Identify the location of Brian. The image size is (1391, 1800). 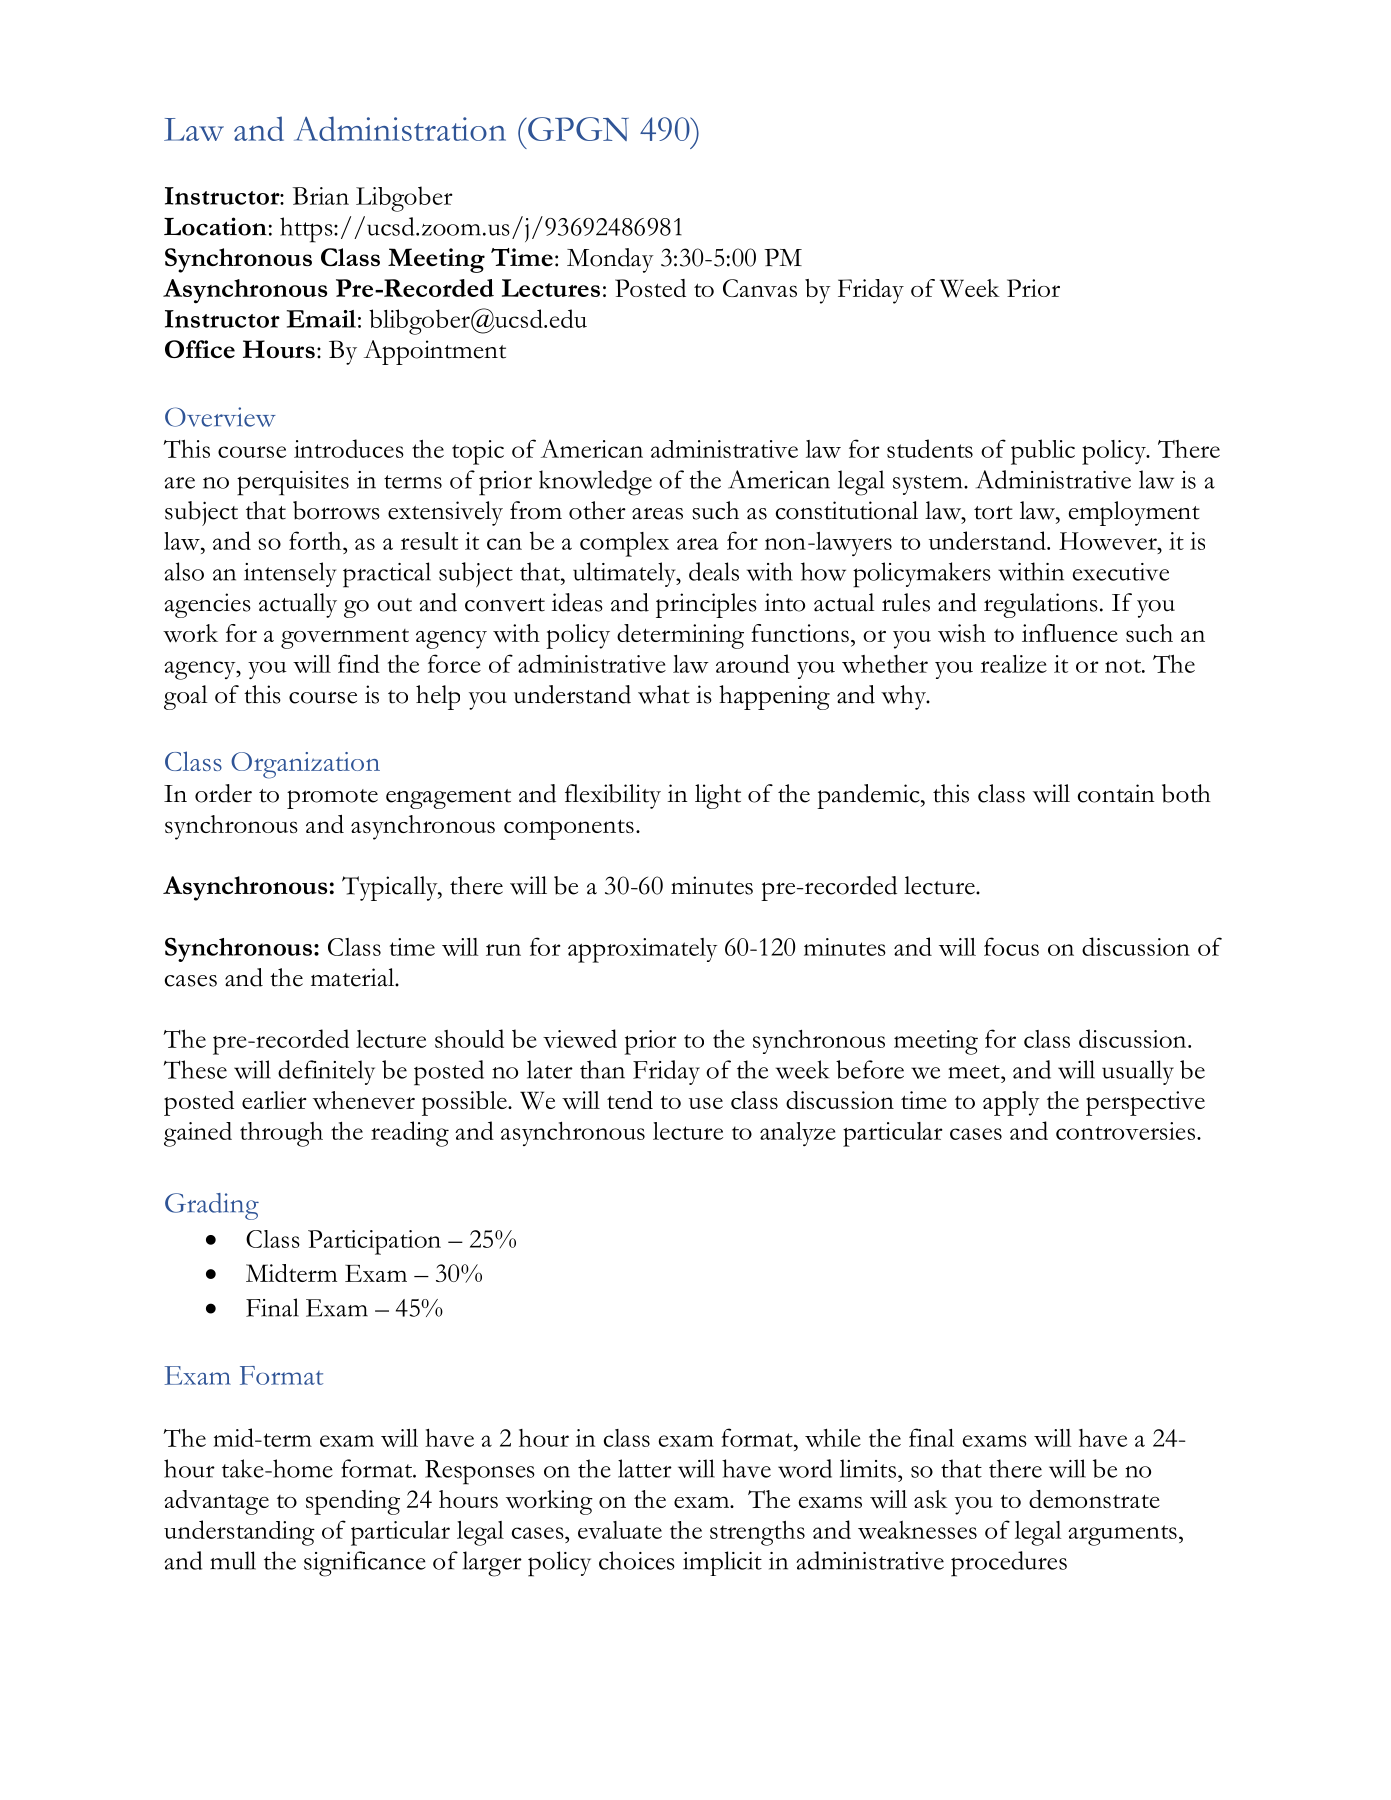
(321, 196).
